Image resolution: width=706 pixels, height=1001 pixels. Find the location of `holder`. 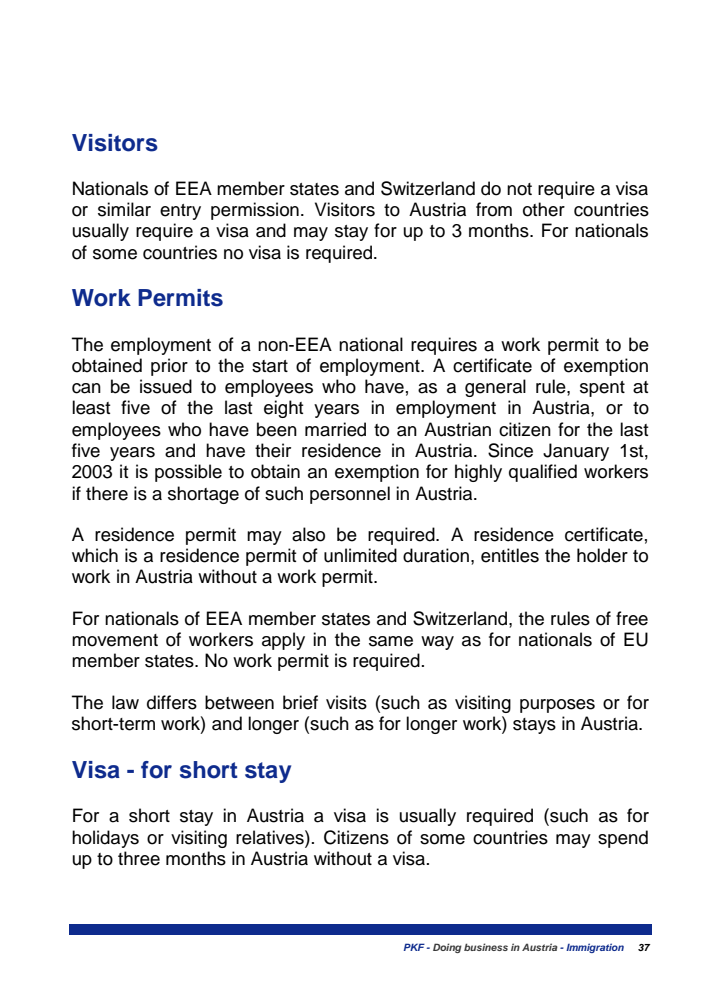

holder is located at coordinates (602, 555).
